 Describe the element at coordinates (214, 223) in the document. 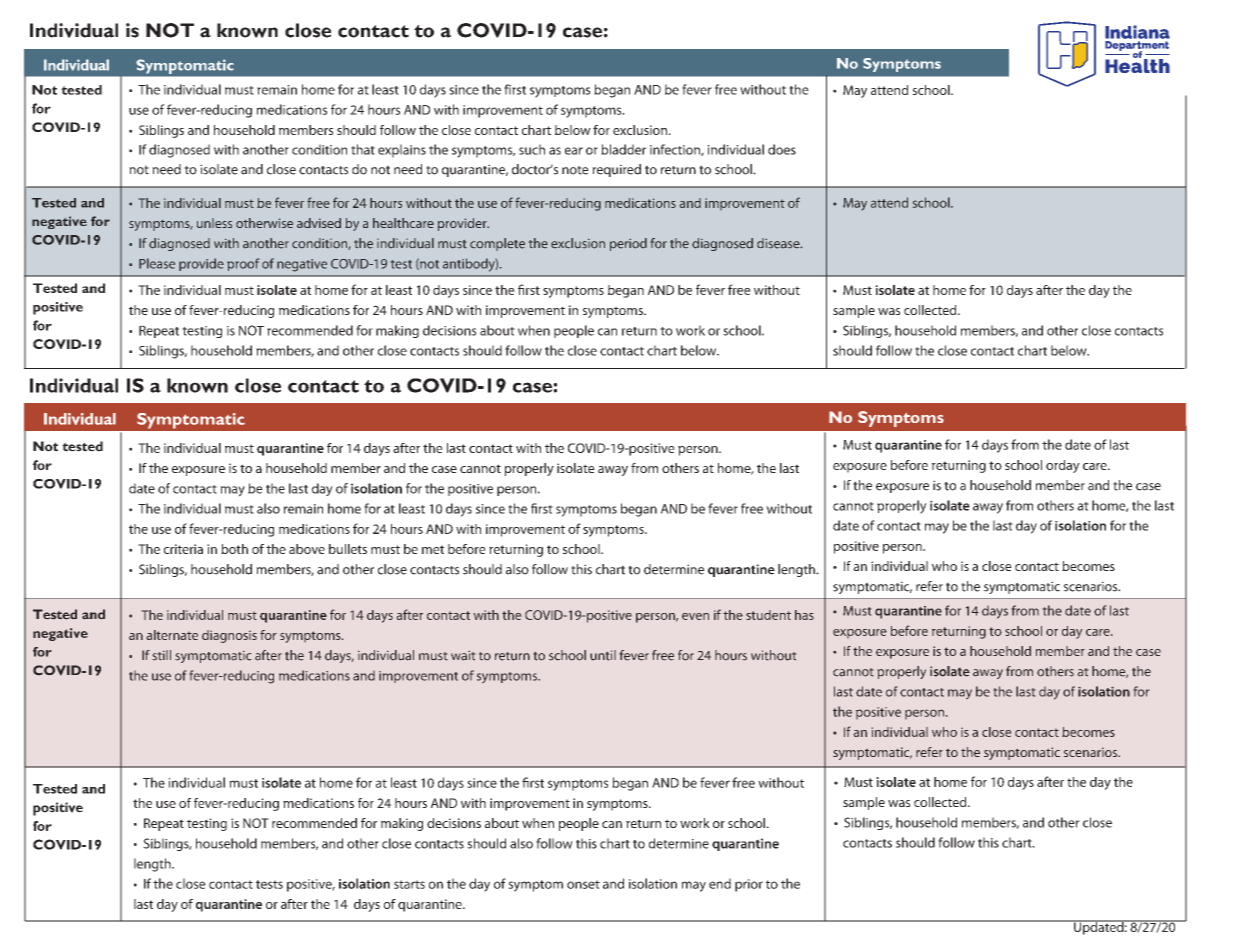

I see `unless` at that location.
